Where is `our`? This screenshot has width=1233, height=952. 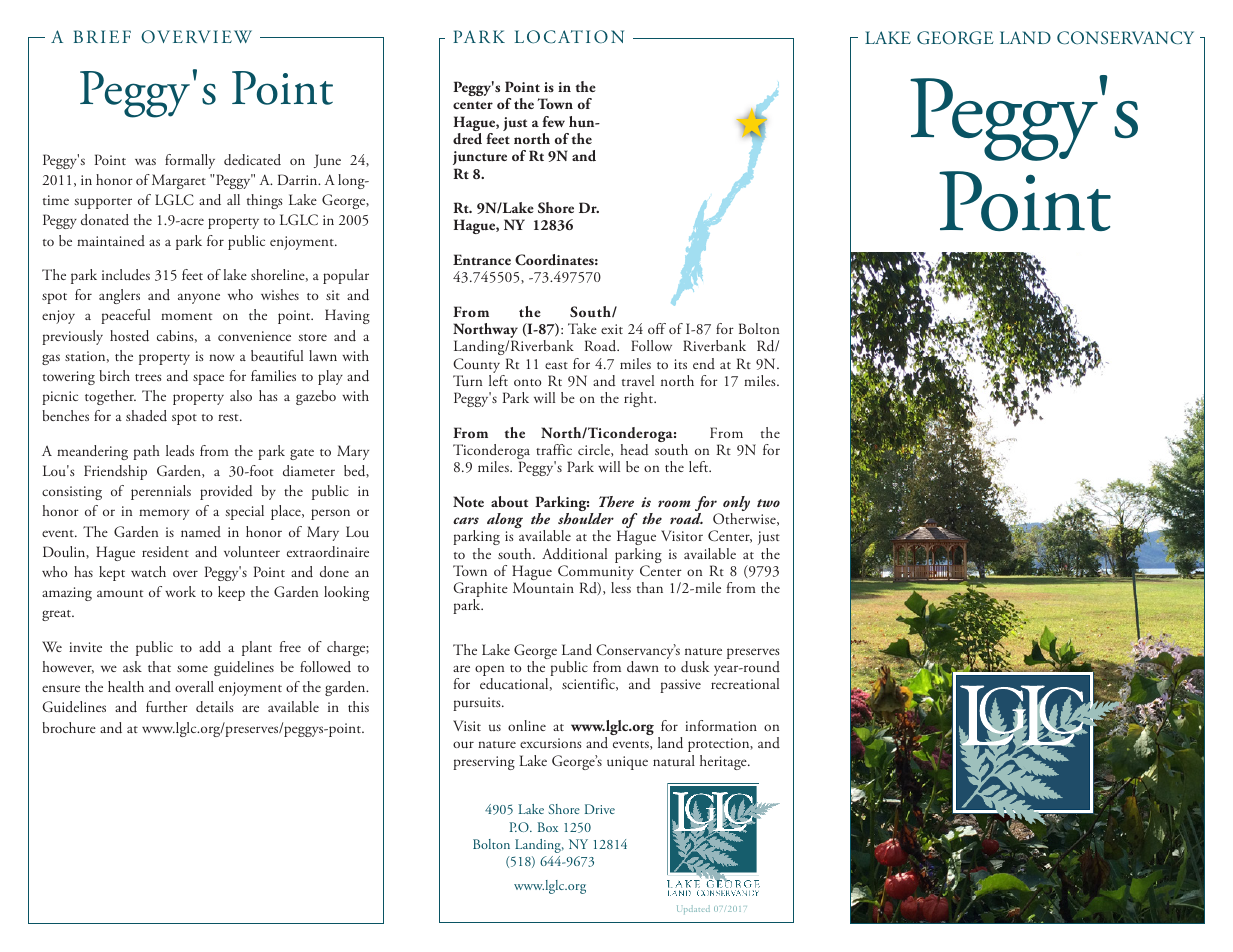
our is located at coordinates (463, 745).
